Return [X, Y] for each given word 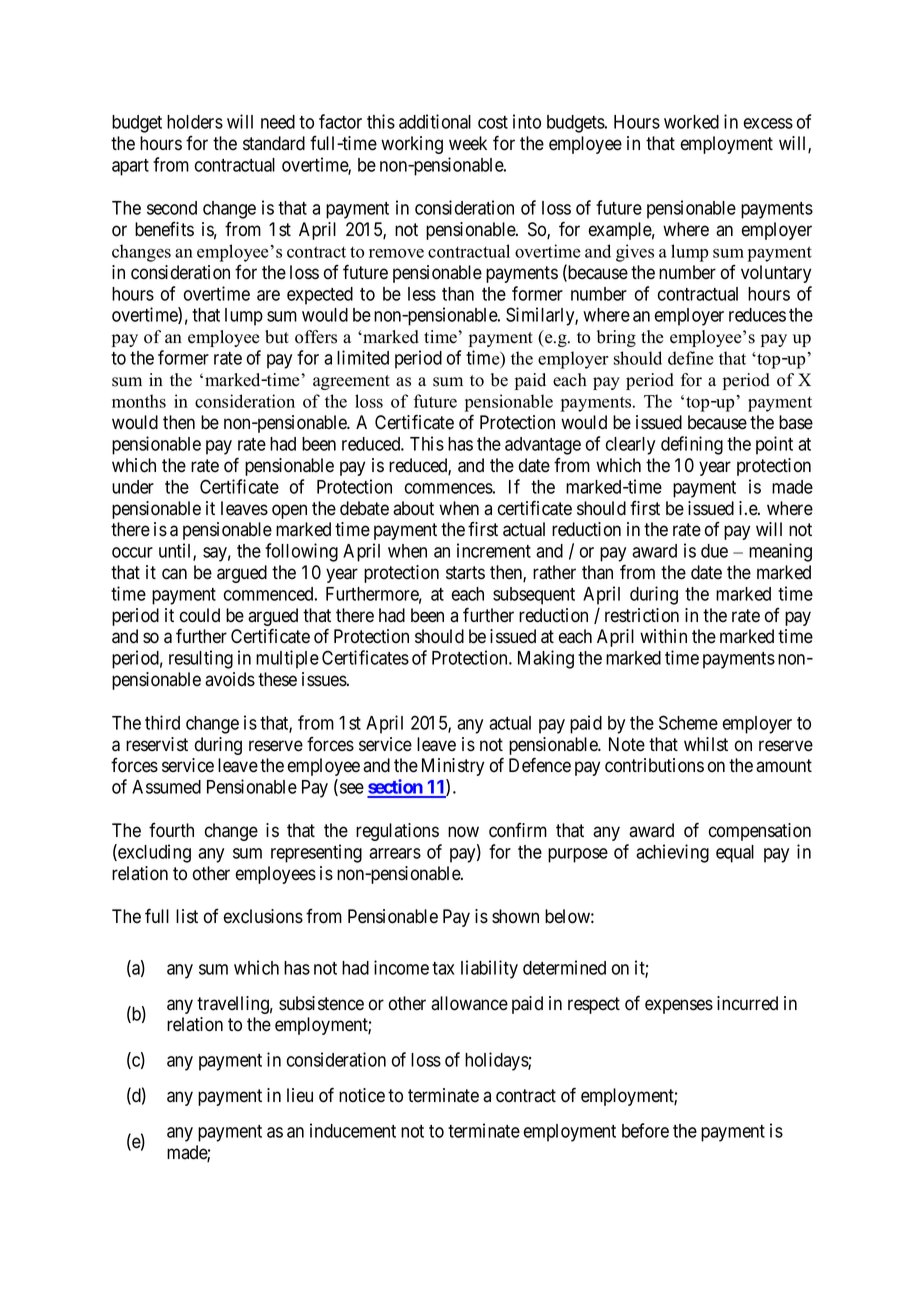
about [413, 508]
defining [692, 445]
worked [691, 122]
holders [195, 122]
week [468, 143]
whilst [706, 744]
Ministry [453, 767]
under [133, 487]
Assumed [166, 787]
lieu [300, 1095]
